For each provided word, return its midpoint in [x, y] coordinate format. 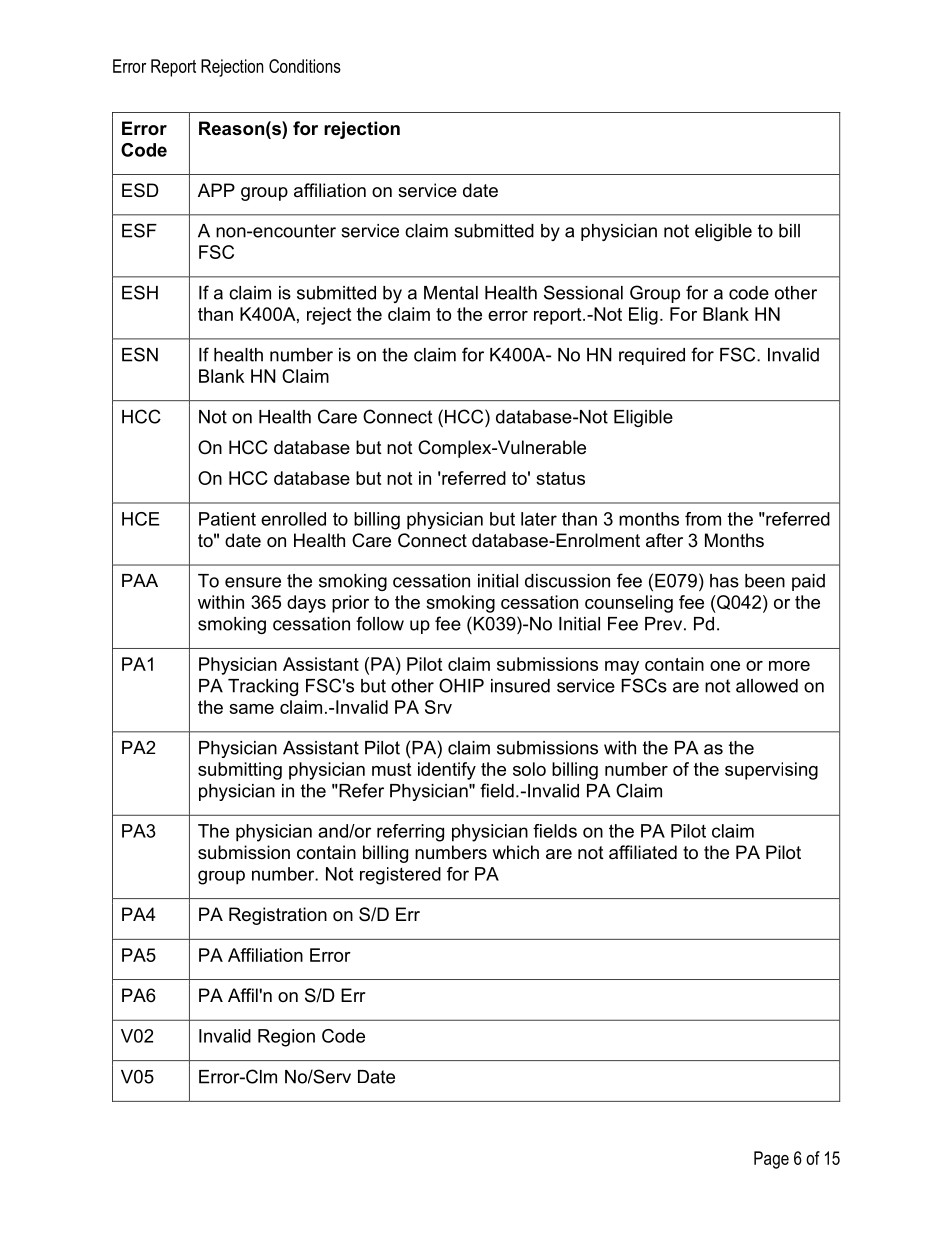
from [703, 519]
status [560, 478]
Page [771, 1160]
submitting [240, 771]
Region [286, 1038]
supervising [771, 771]
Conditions [305, 66]
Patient [227, 519]
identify [447, 771]
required [652, 356]
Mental [451, 293]
